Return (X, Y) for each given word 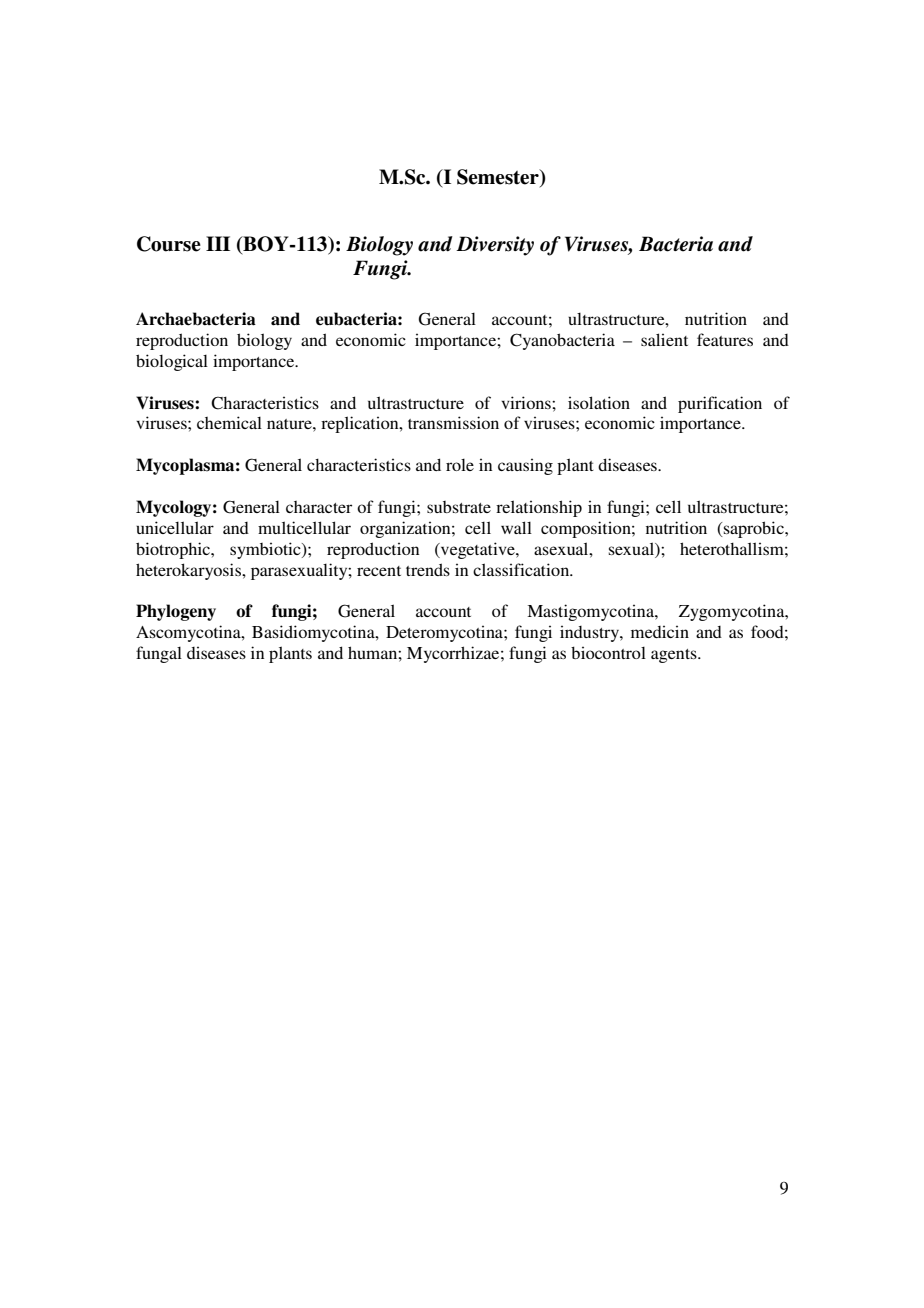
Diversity (495, 246)
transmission (453, 422)
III (218, 243)
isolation (599, 402)
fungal (159, 654)
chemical (229, 422)
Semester (499, 178)
